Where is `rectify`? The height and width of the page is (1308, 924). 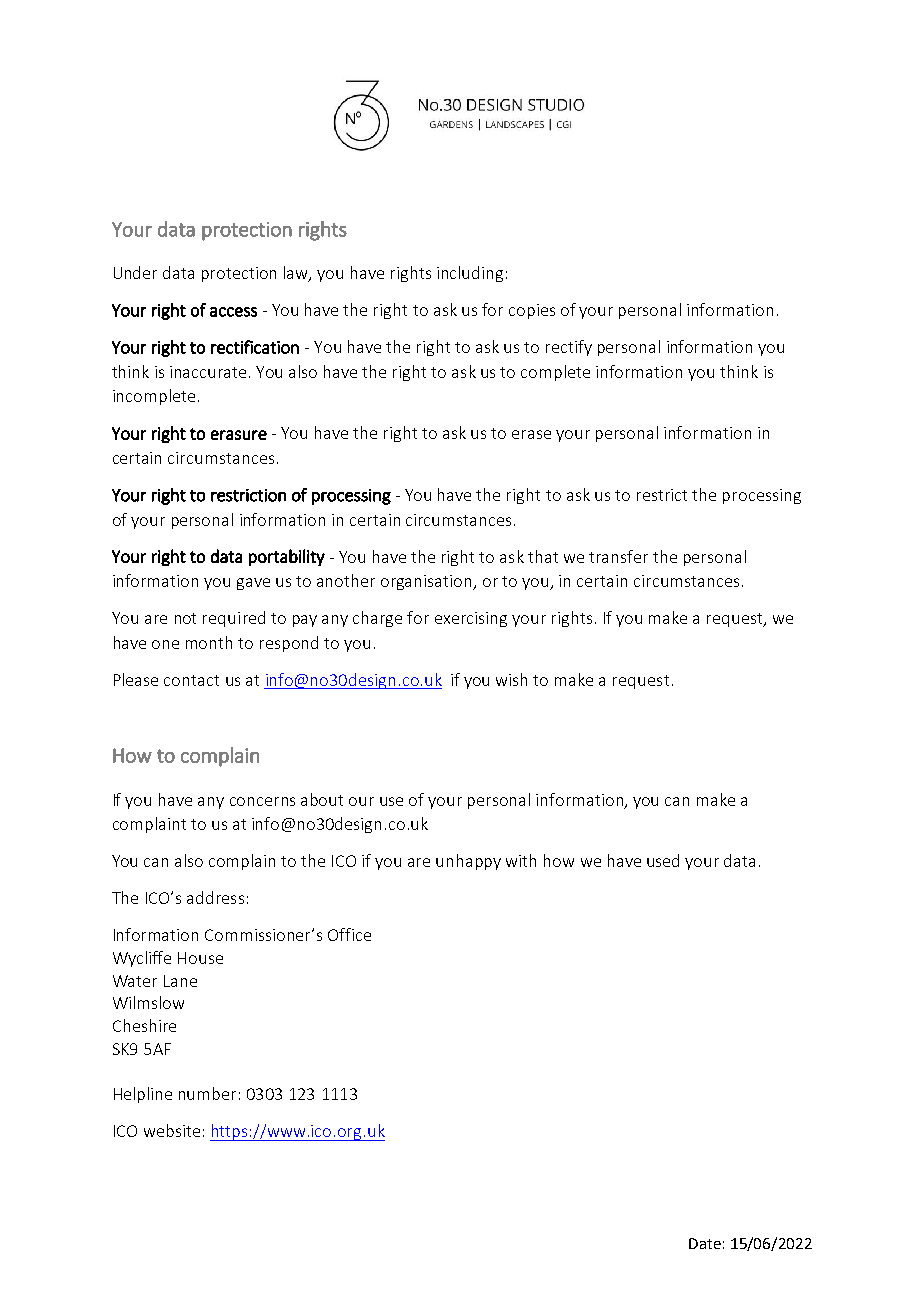 rectify is located at coordinates (569, 348).
